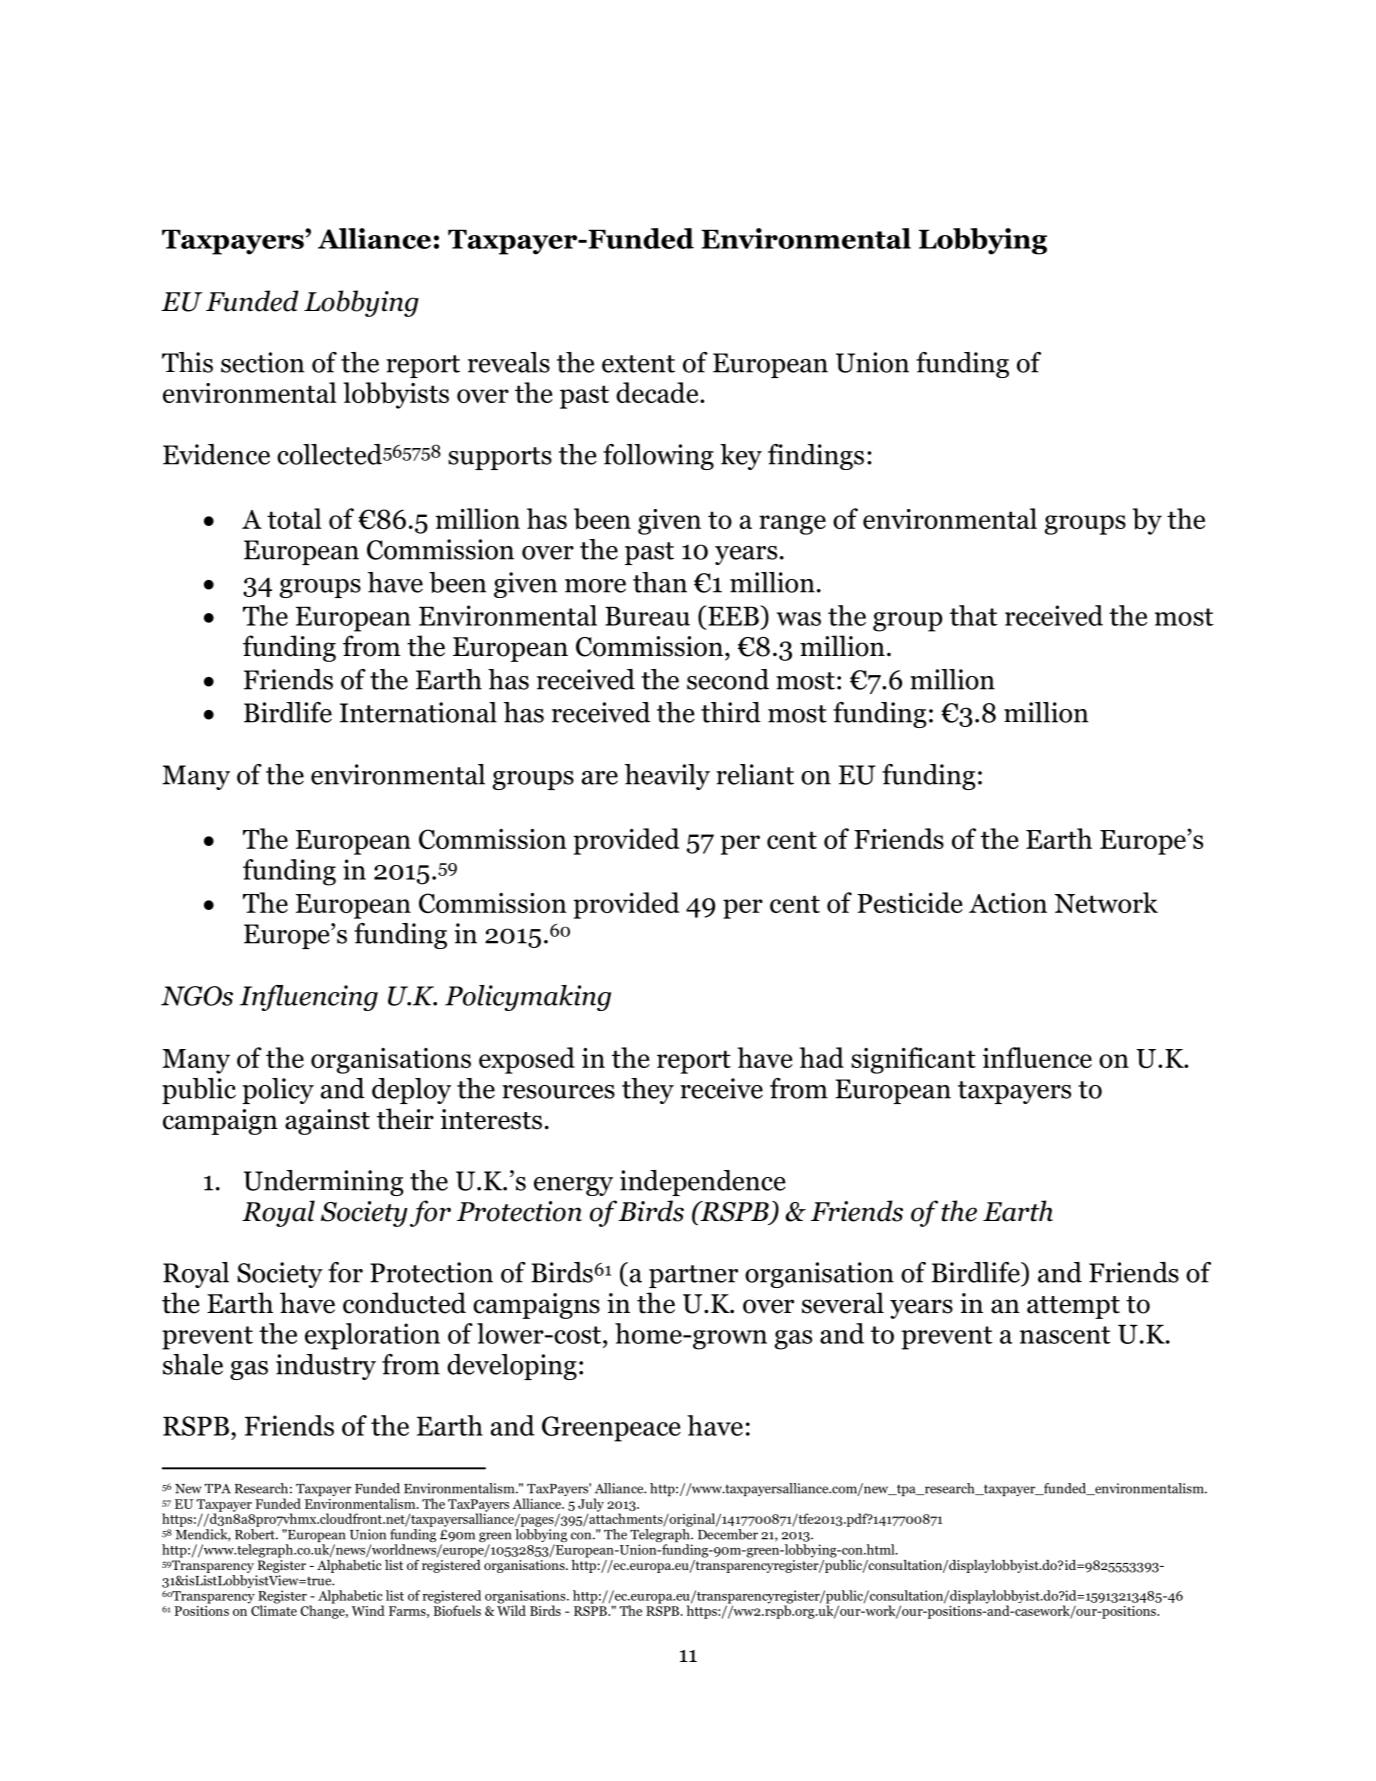 This screenshot has height=1781, width=1376. Describe the element at coordinates (591, 1505) in the screenshot. I see `July` at that location.
